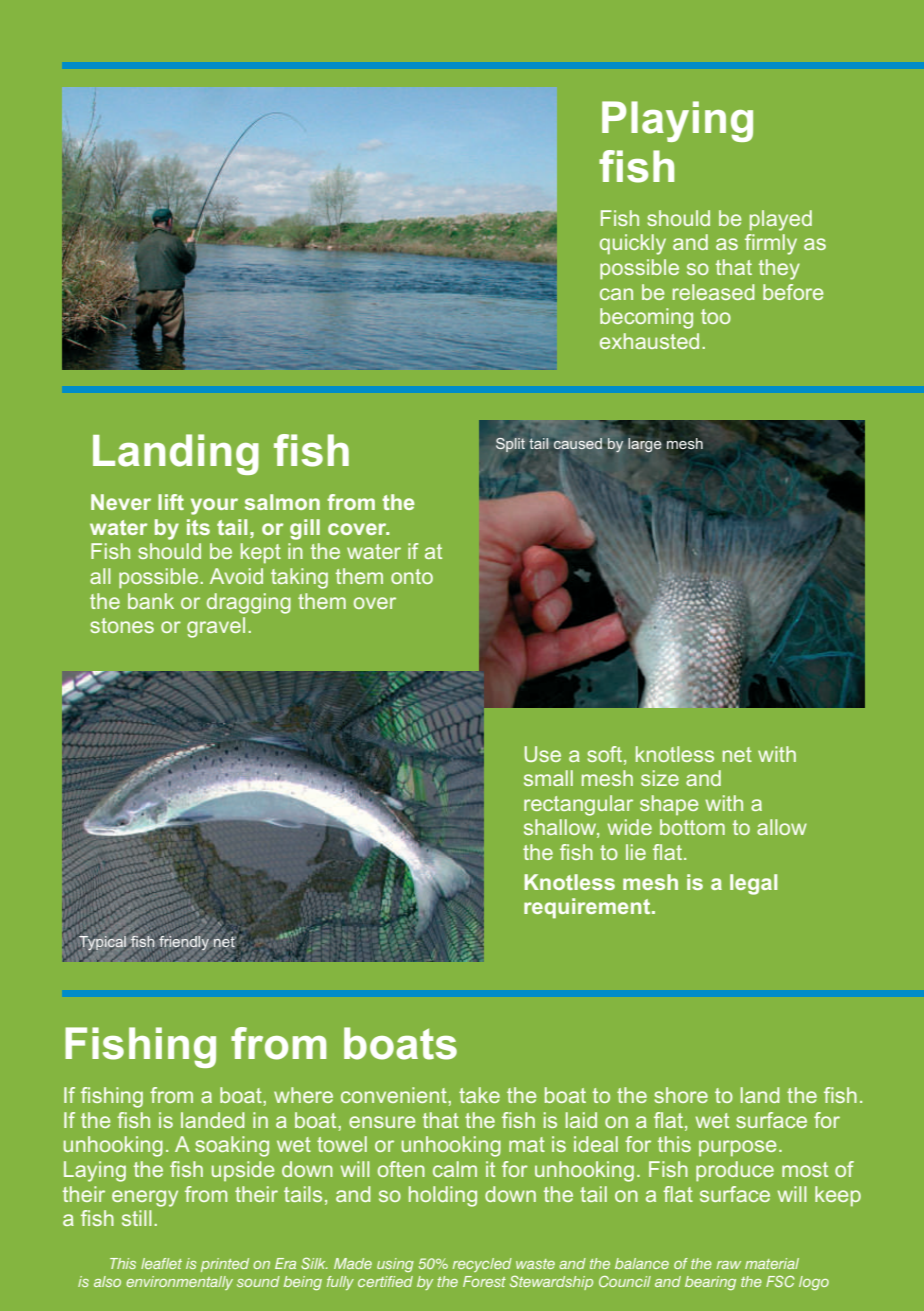  Describe the element at coordinates (236, 576) in the image. I see `Avoid` at that location.
